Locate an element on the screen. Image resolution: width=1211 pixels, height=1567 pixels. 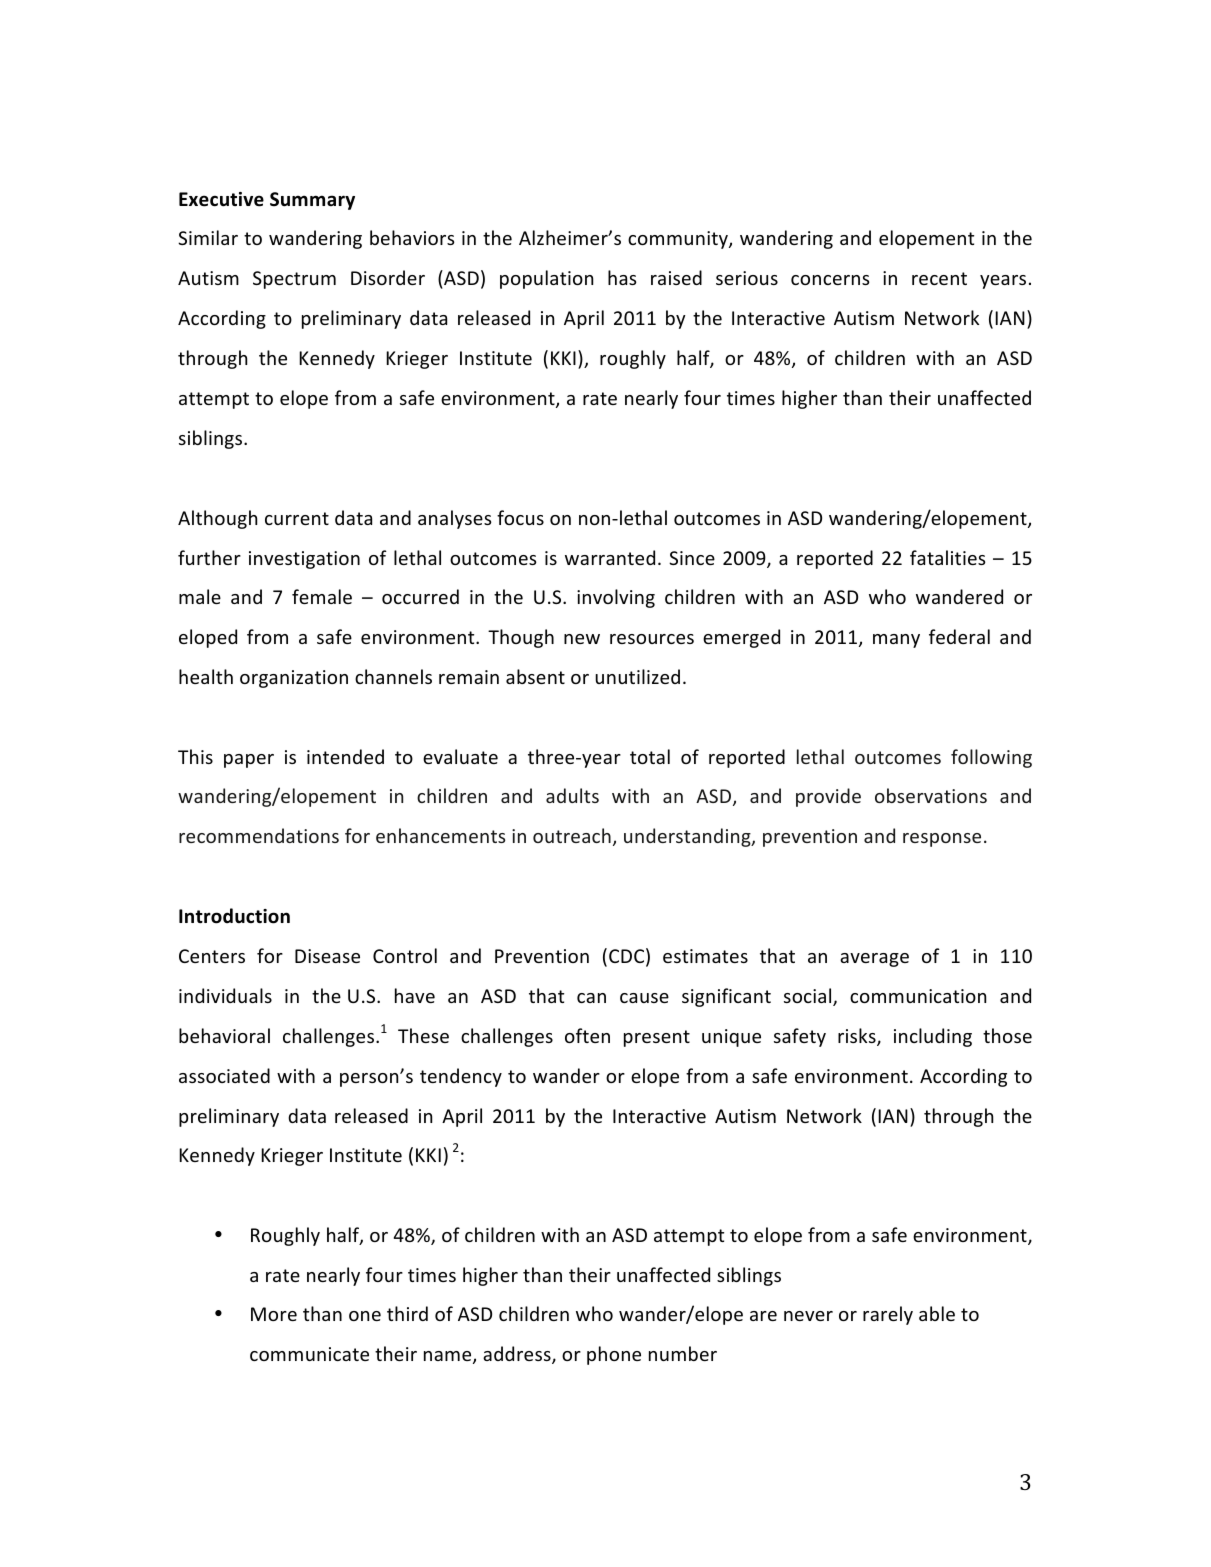
individuals is located at coordinates (225, 995).
